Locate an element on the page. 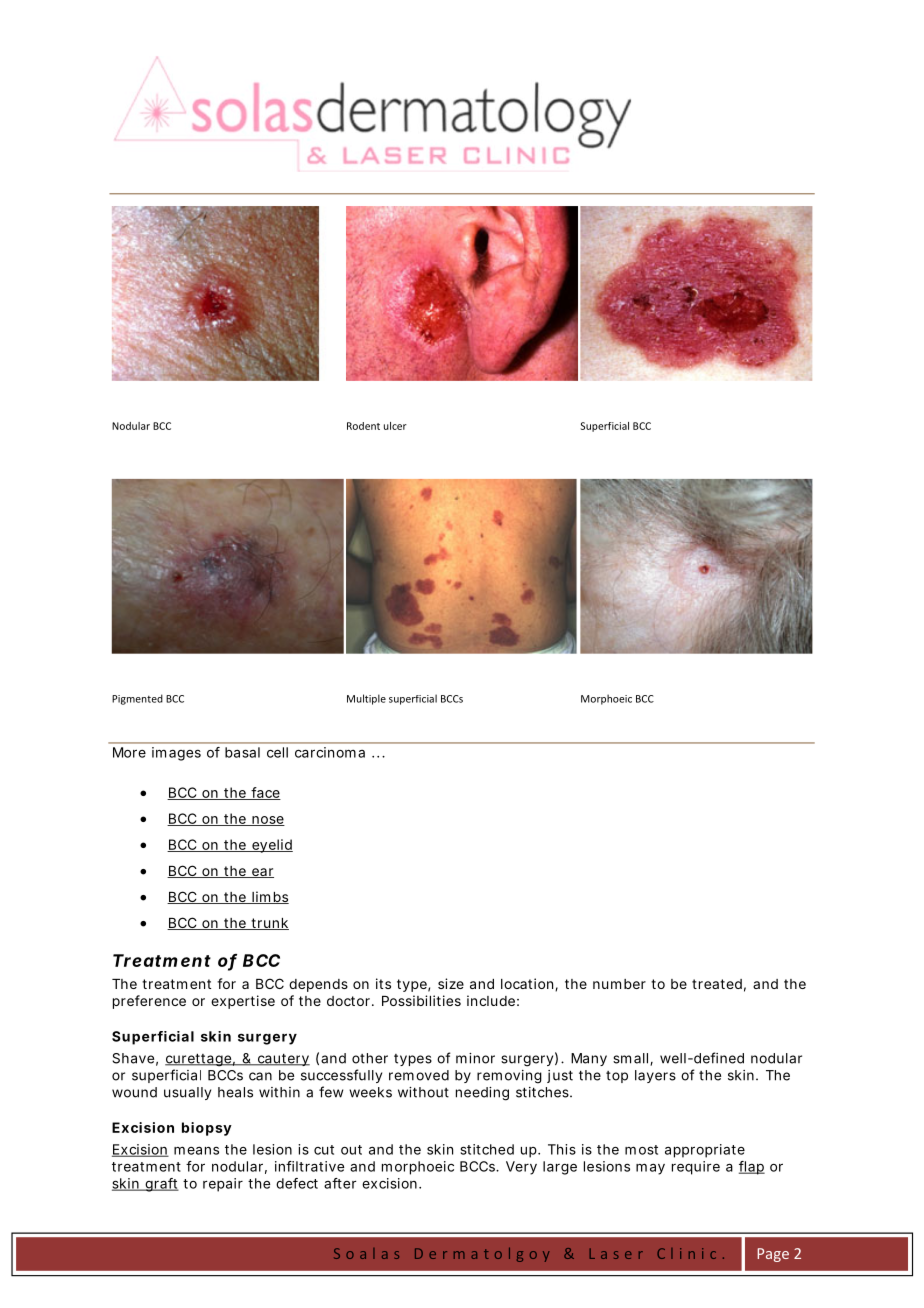  repair is located at coordinates (223, 1185).
